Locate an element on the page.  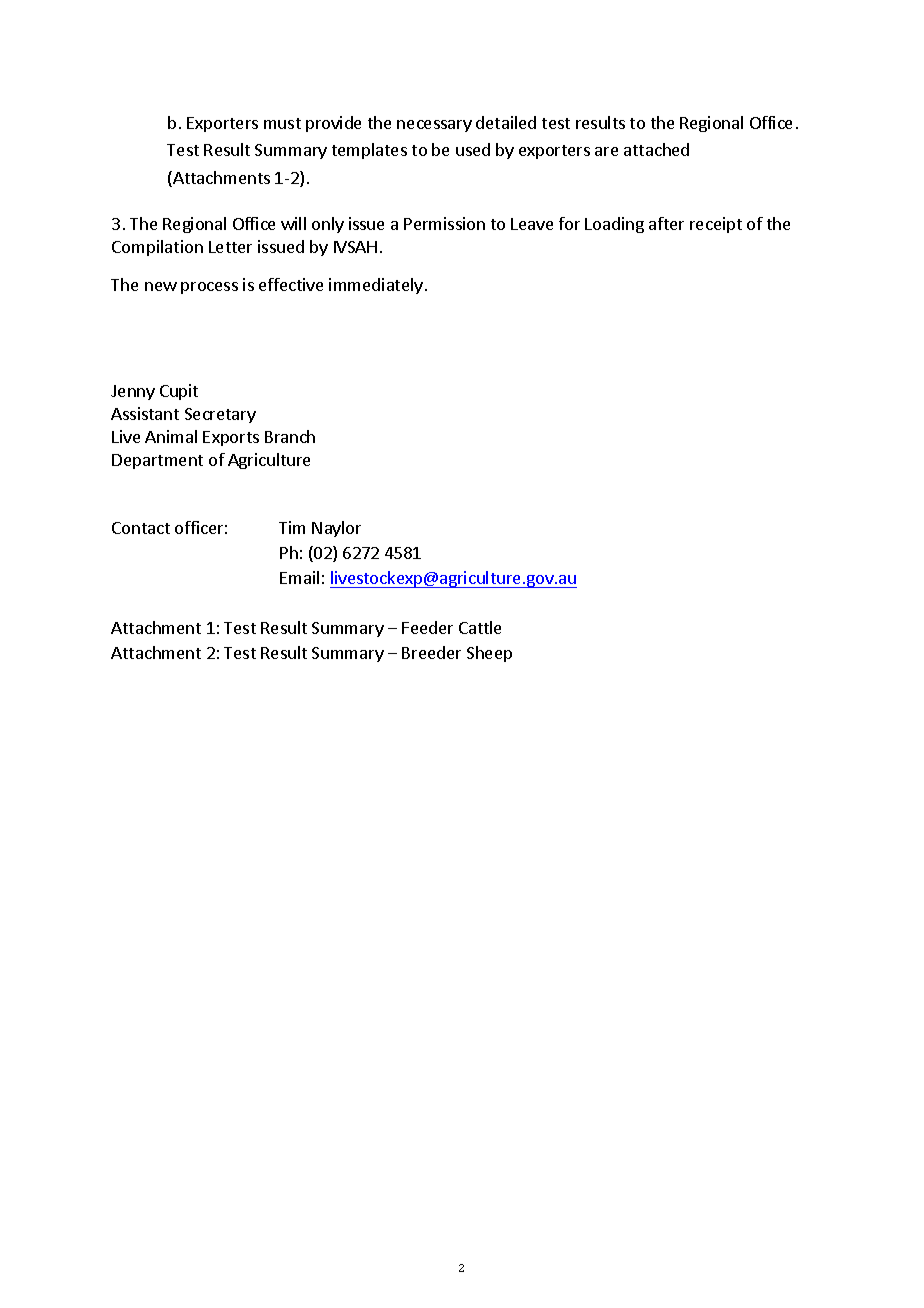
Tim is located at coordinates (292, 527).
